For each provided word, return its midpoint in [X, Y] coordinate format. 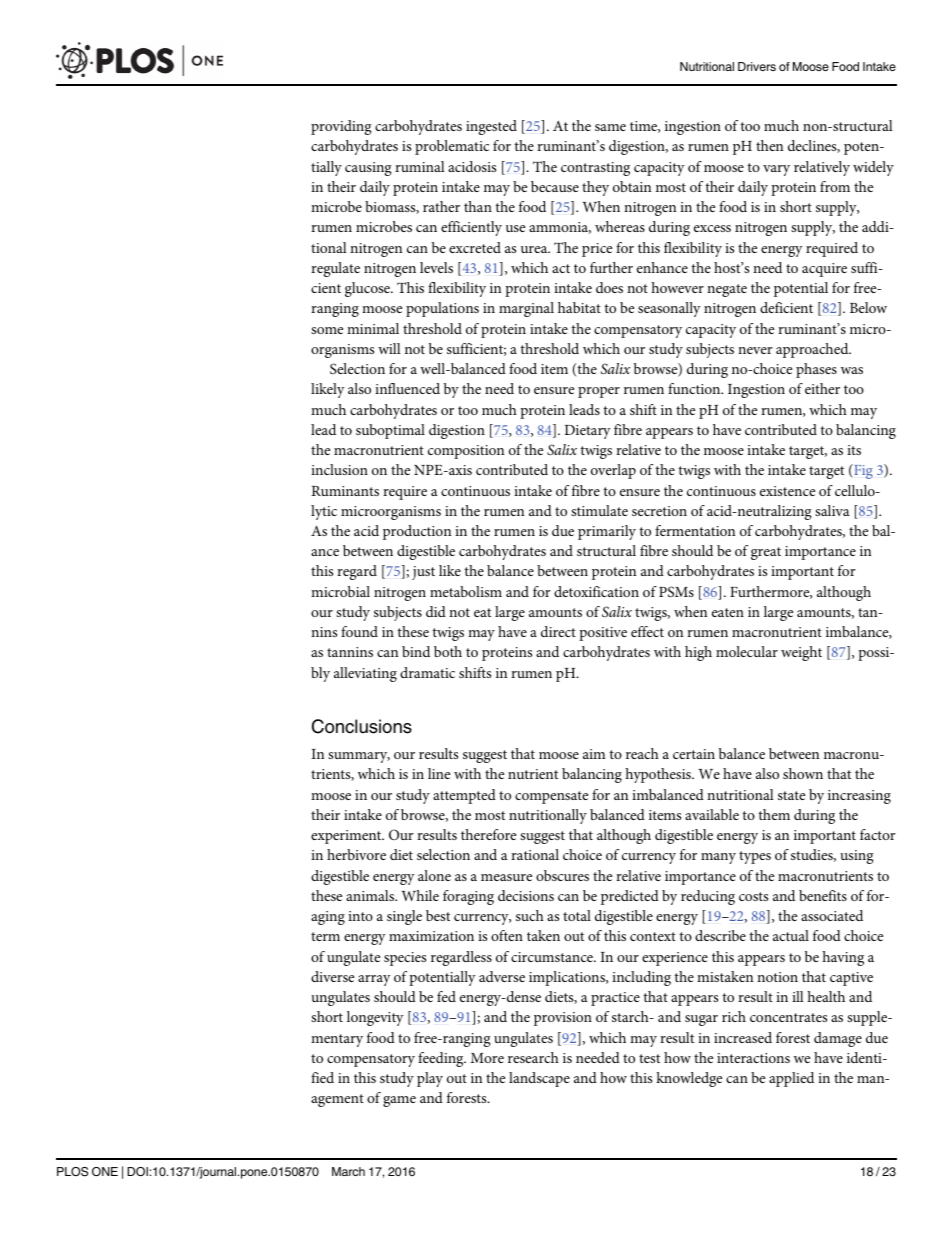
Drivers [757, 66]
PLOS [72, 1172]
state [791, 795]
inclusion [339, 469]
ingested [491, 127]
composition [466, 452]
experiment [347, 837]
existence [787, 491]
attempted [464, 796]
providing [341, 127]
